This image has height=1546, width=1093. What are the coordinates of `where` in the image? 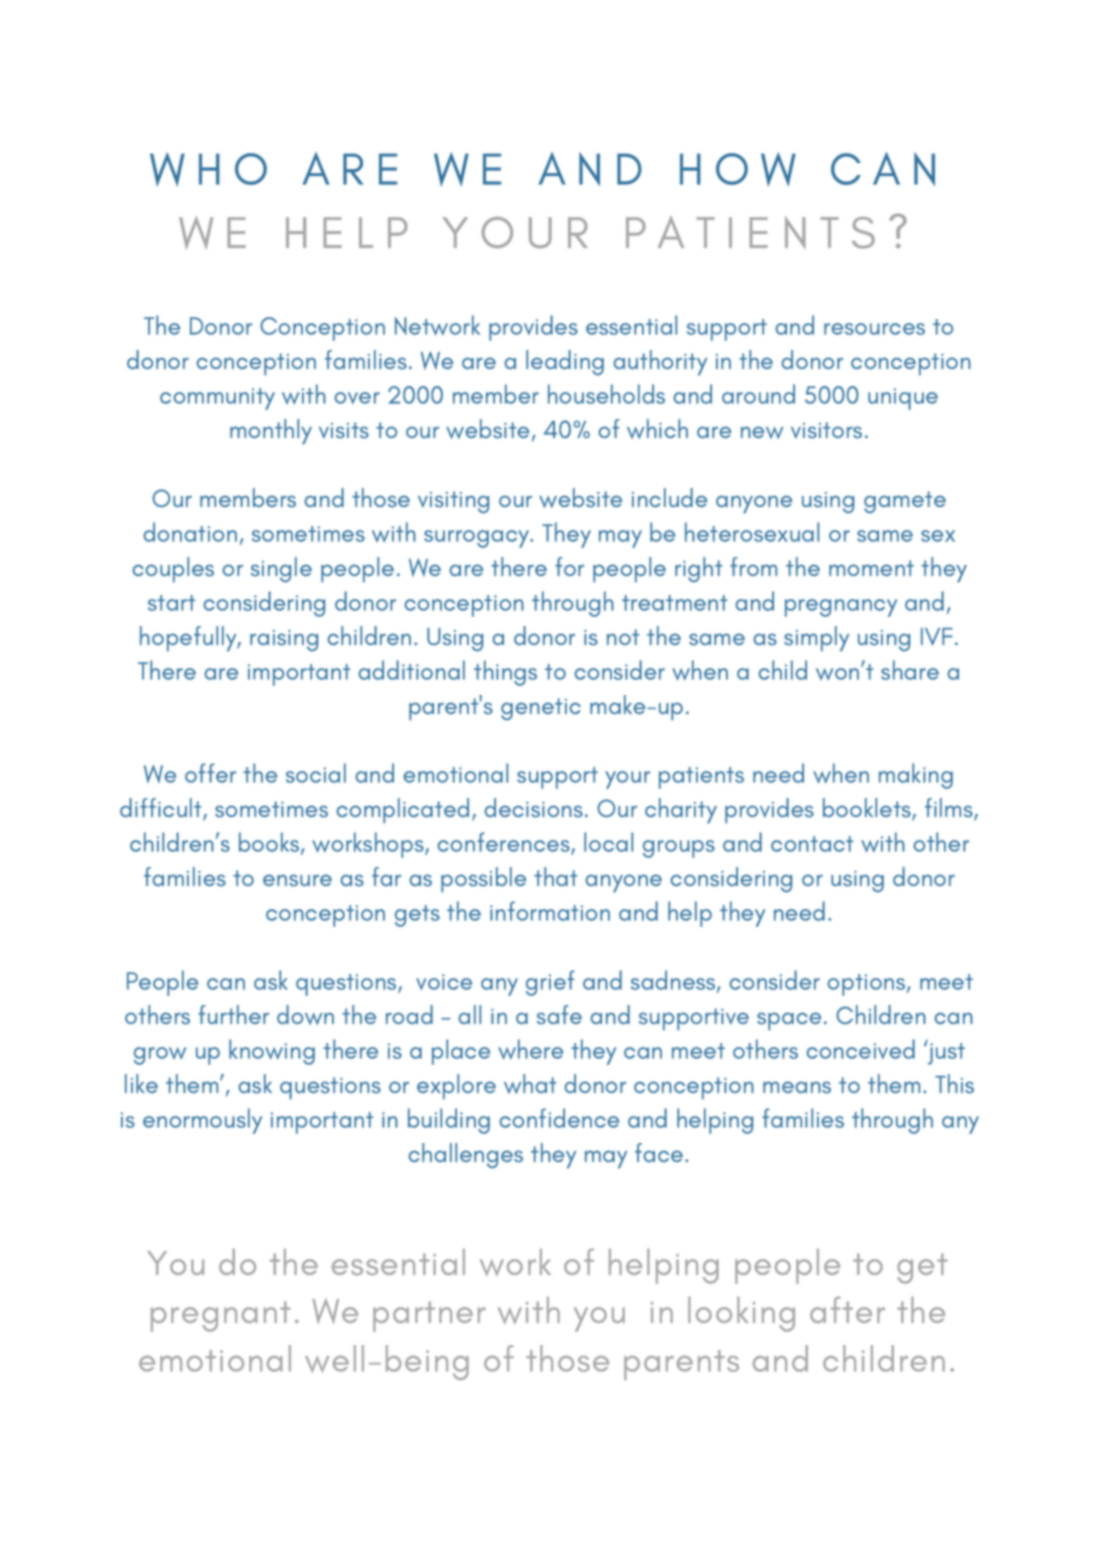 It's located at (530, 1049).
